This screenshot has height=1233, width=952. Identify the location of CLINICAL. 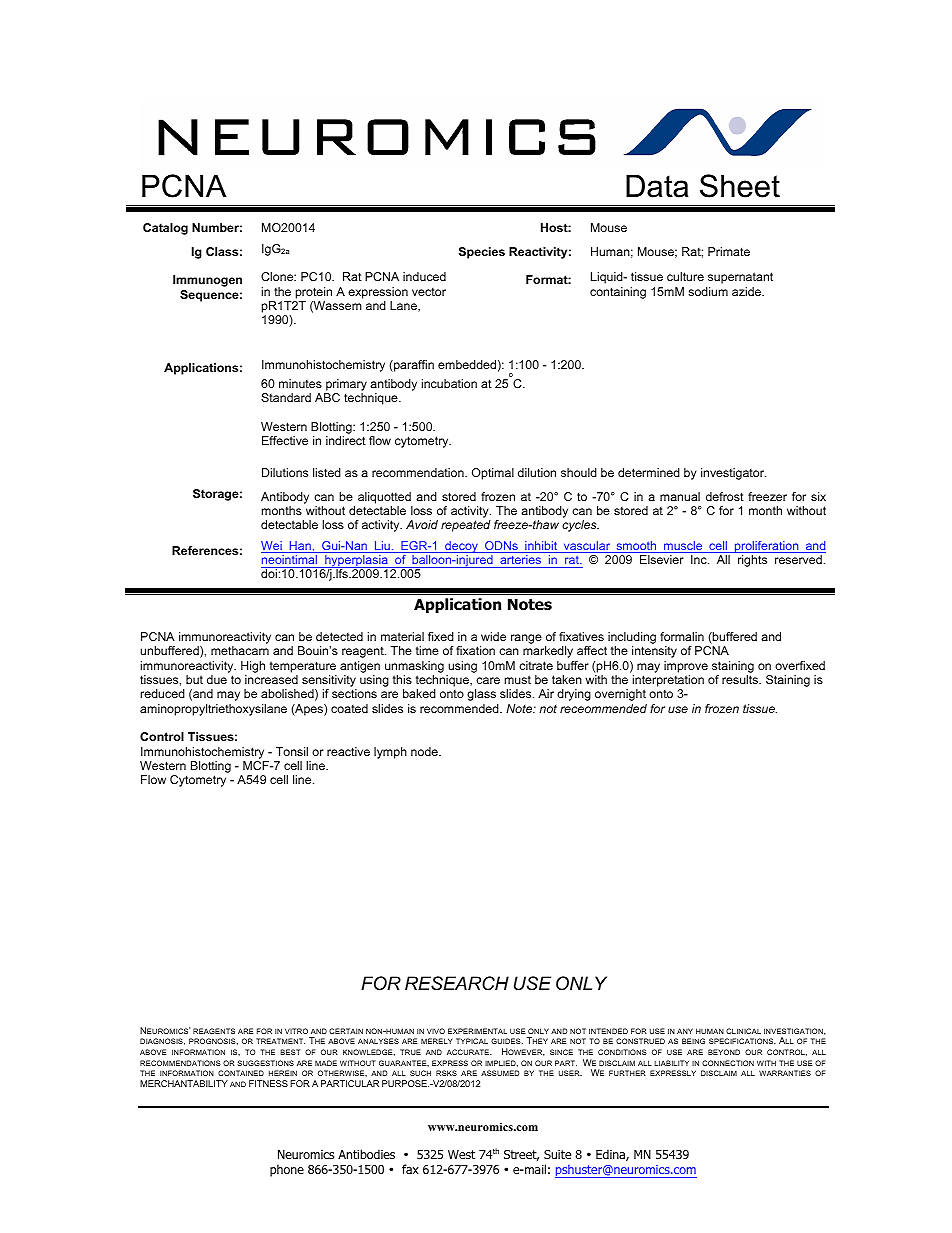
(743, 1031).
